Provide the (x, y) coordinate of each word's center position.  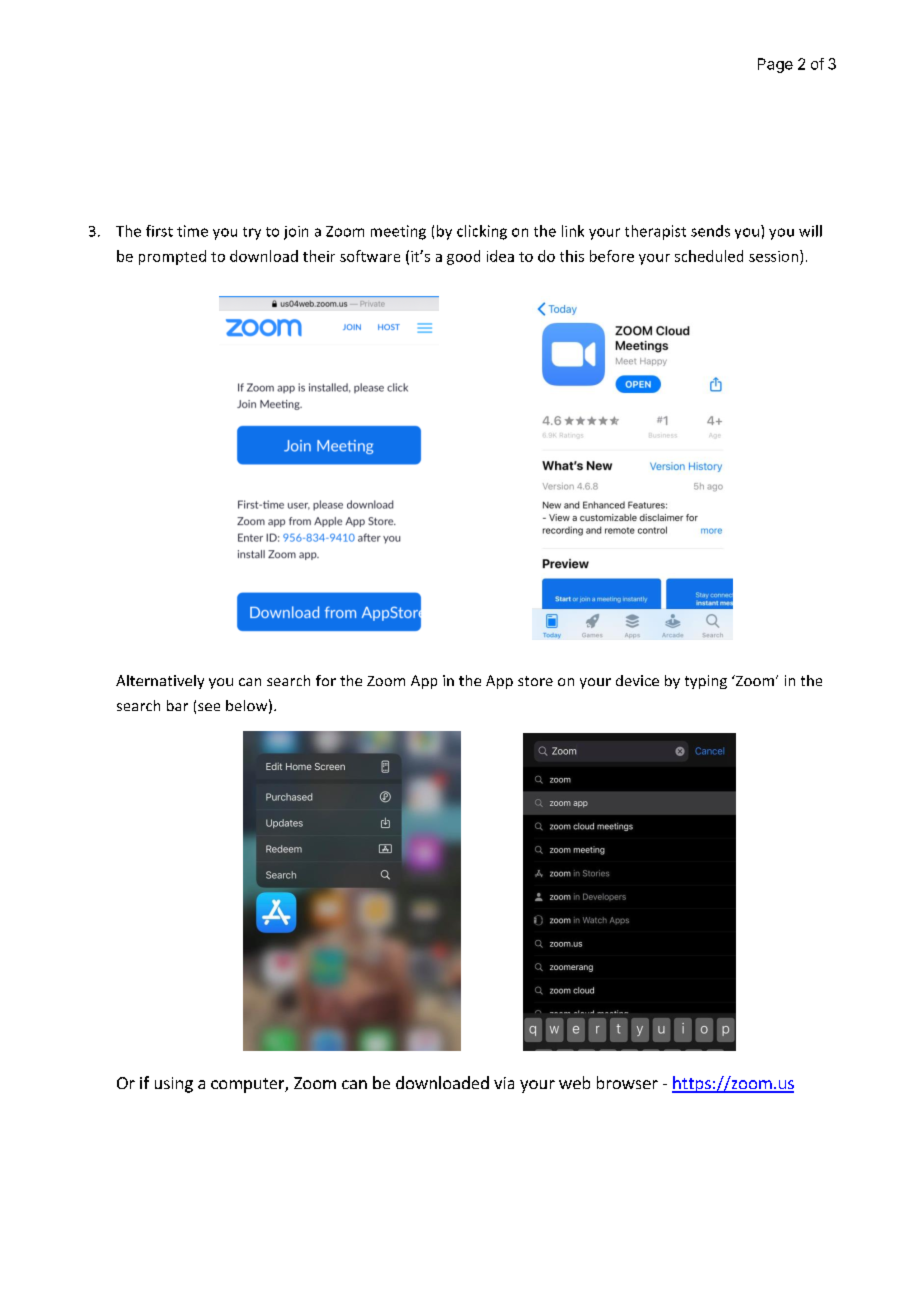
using (174, 1085)
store (535, 681)
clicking (482, 232)
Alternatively (160, 682)
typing (706, 682)
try (252, 233)
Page (775, 65)
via (504, 1083)
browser (627, 1082)
